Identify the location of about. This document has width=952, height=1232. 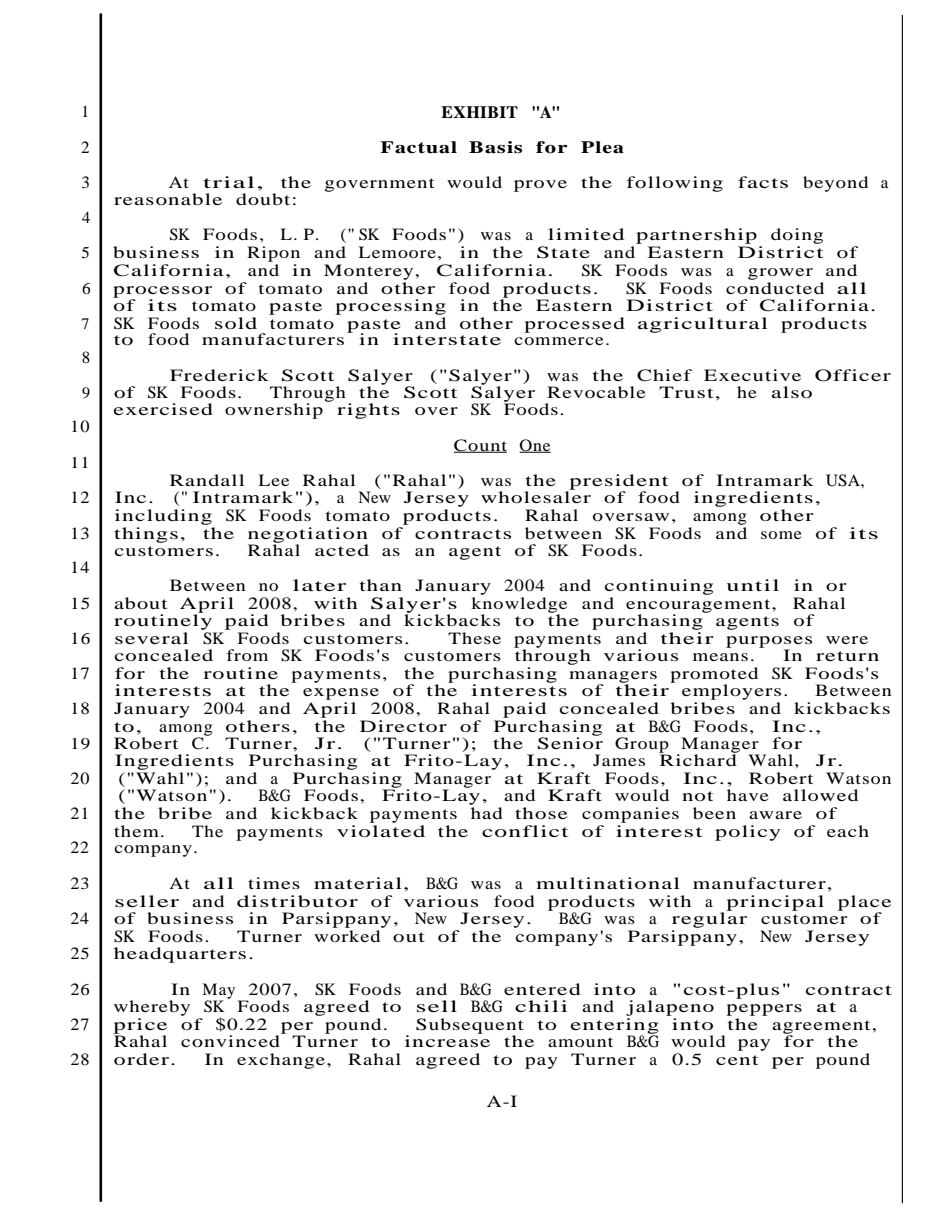
(140, 603).
